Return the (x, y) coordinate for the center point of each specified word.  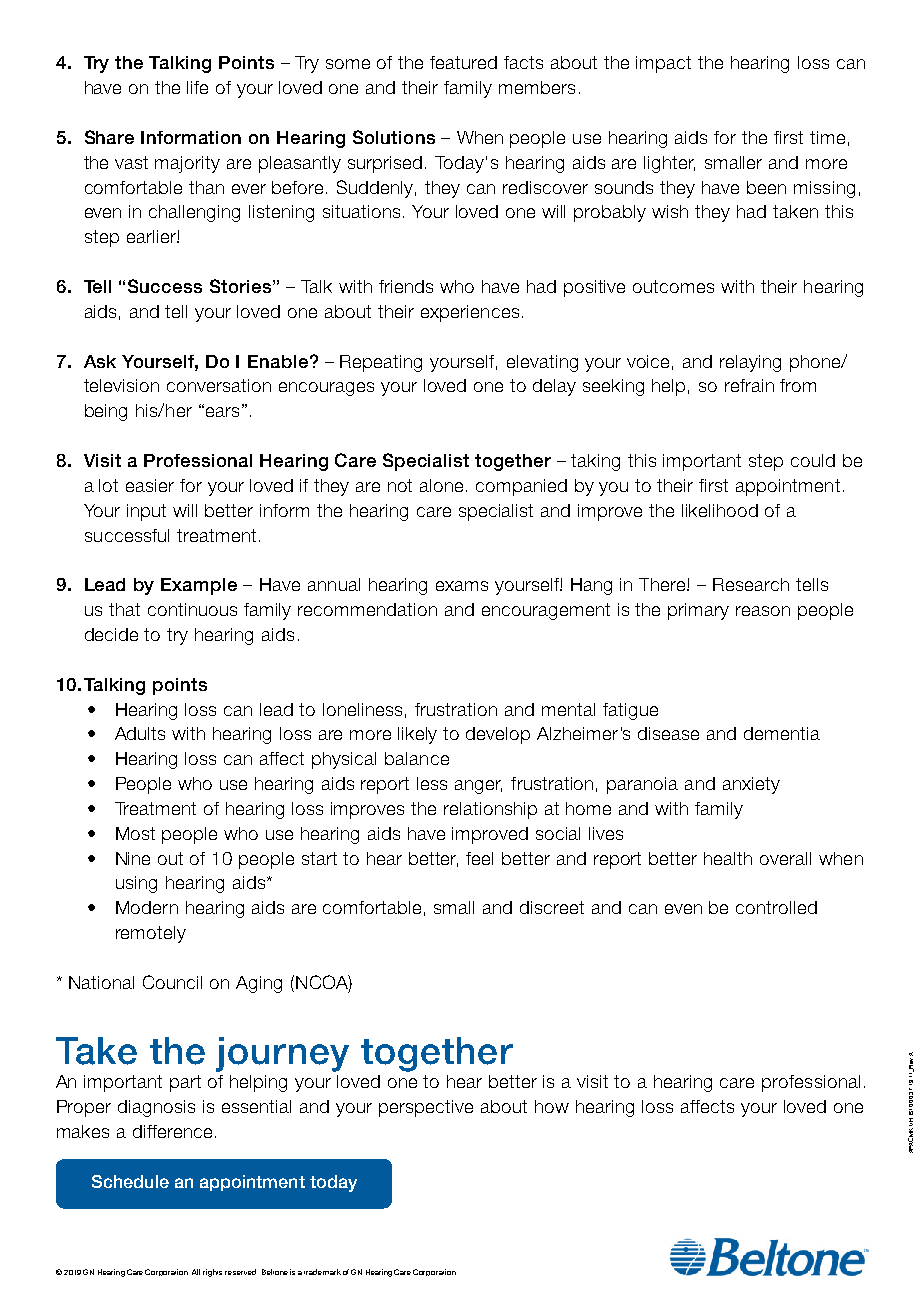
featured (463, 62)
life (197, 87)
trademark (322, 1272)
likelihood (720, 510)
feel (479, 858)
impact (663, 64)
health (728, 858)
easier (150, 485)
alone (441, 485)
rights (212, 1273)
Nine (133, 858)
